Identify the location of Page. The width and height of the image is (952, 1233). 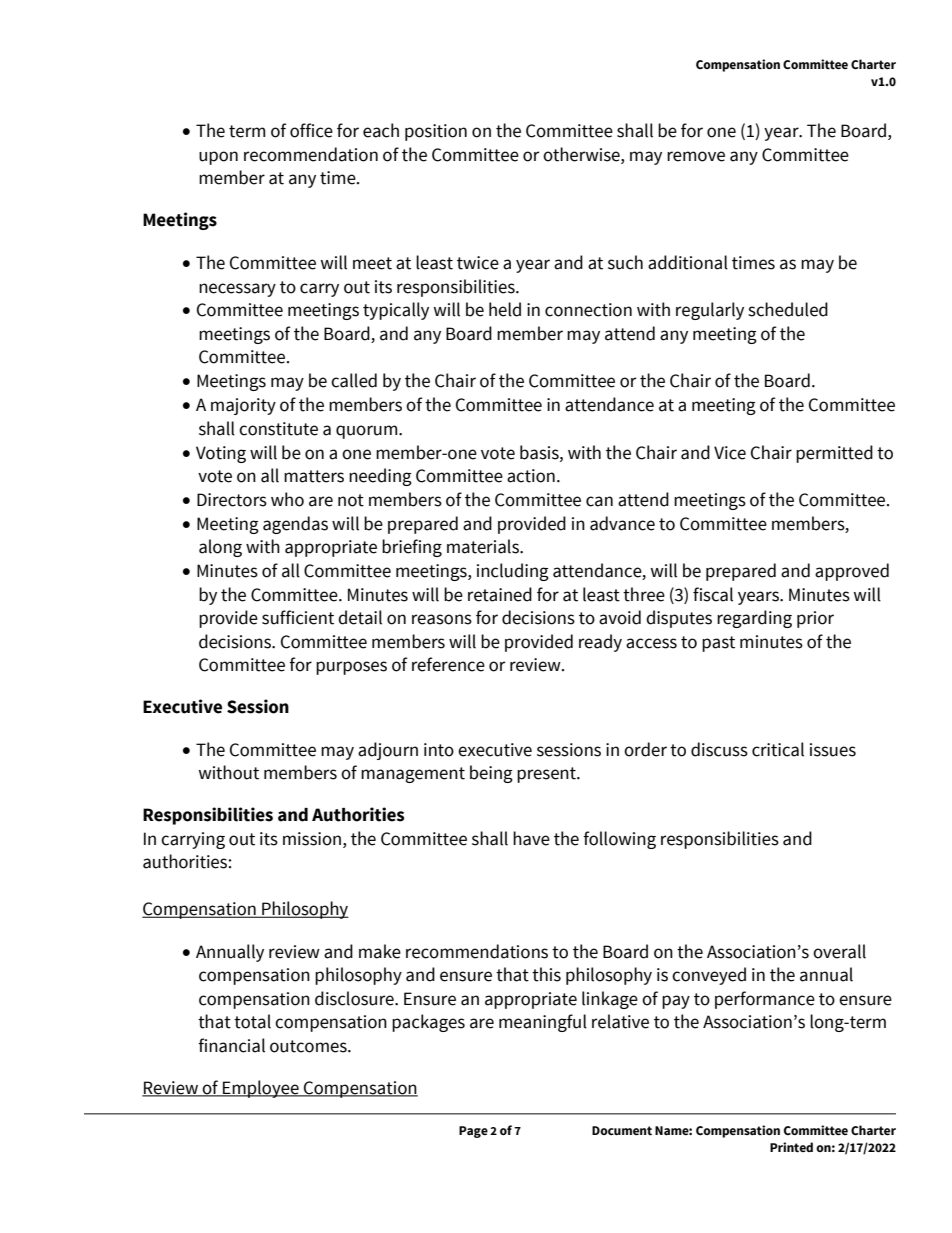
(473, 1132).
